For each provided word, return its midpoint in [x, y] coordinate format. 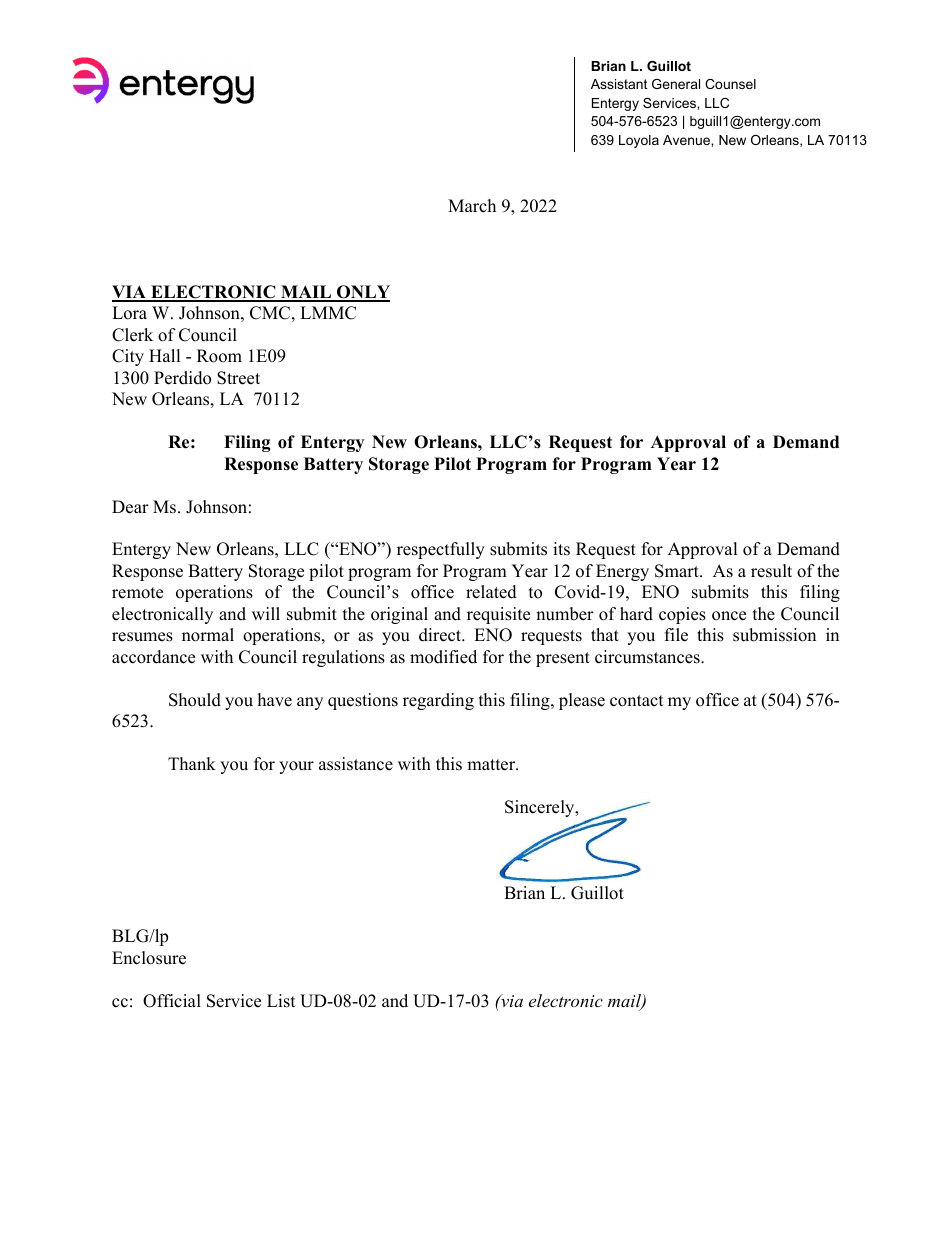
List [281, 1001]
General [676, 84]
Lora [129, 313]
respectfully [441, 550]
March [472, 206]
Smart [678, 571]
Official [172, 1001]
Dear [130, 507]
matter [492, 765]
